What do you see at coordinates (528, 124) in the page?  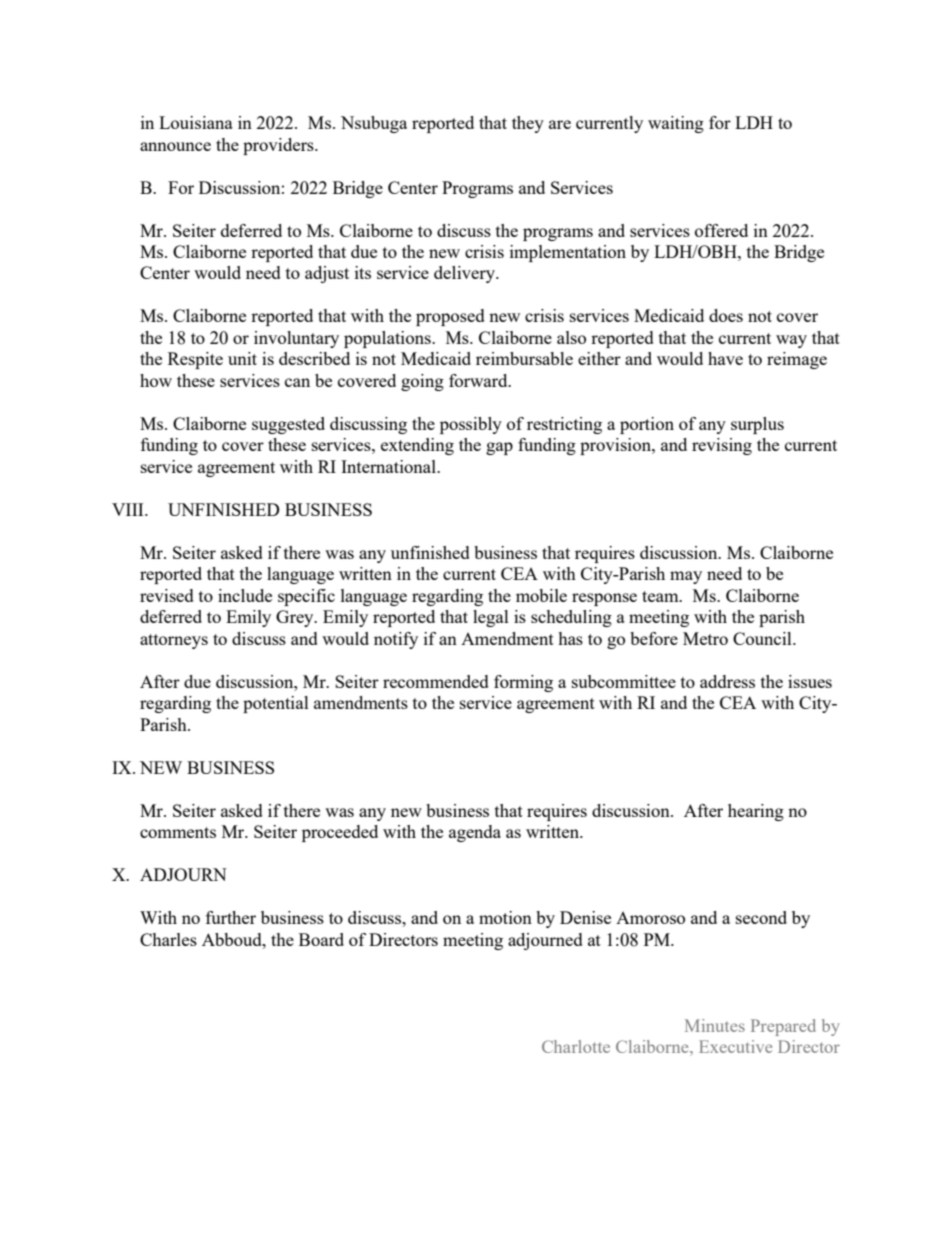 I see `they` at bounding box center [528, 124].
